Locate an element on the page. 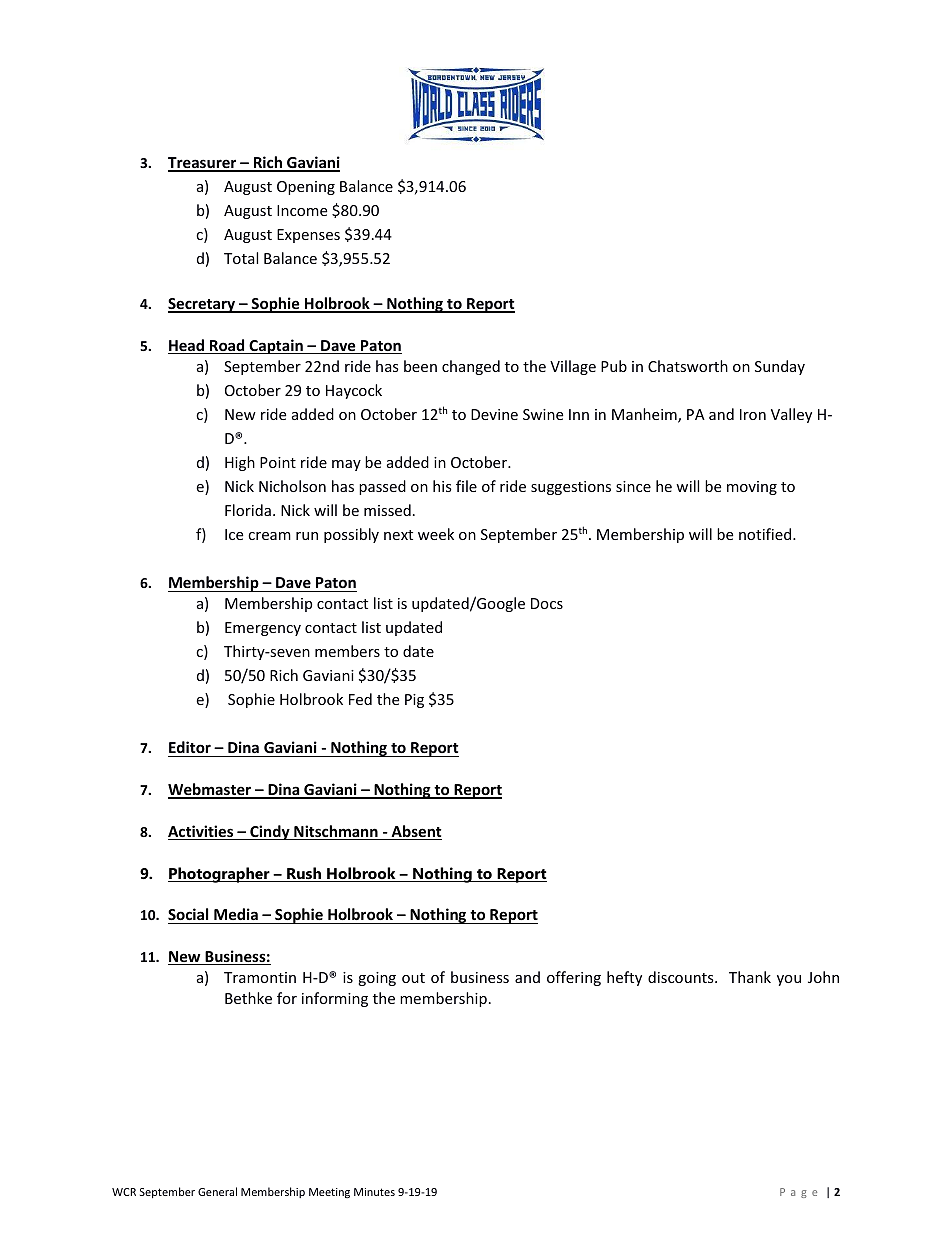 The height and width of the page is (1233, 952). Opening is located at coordinates (306, 188).
